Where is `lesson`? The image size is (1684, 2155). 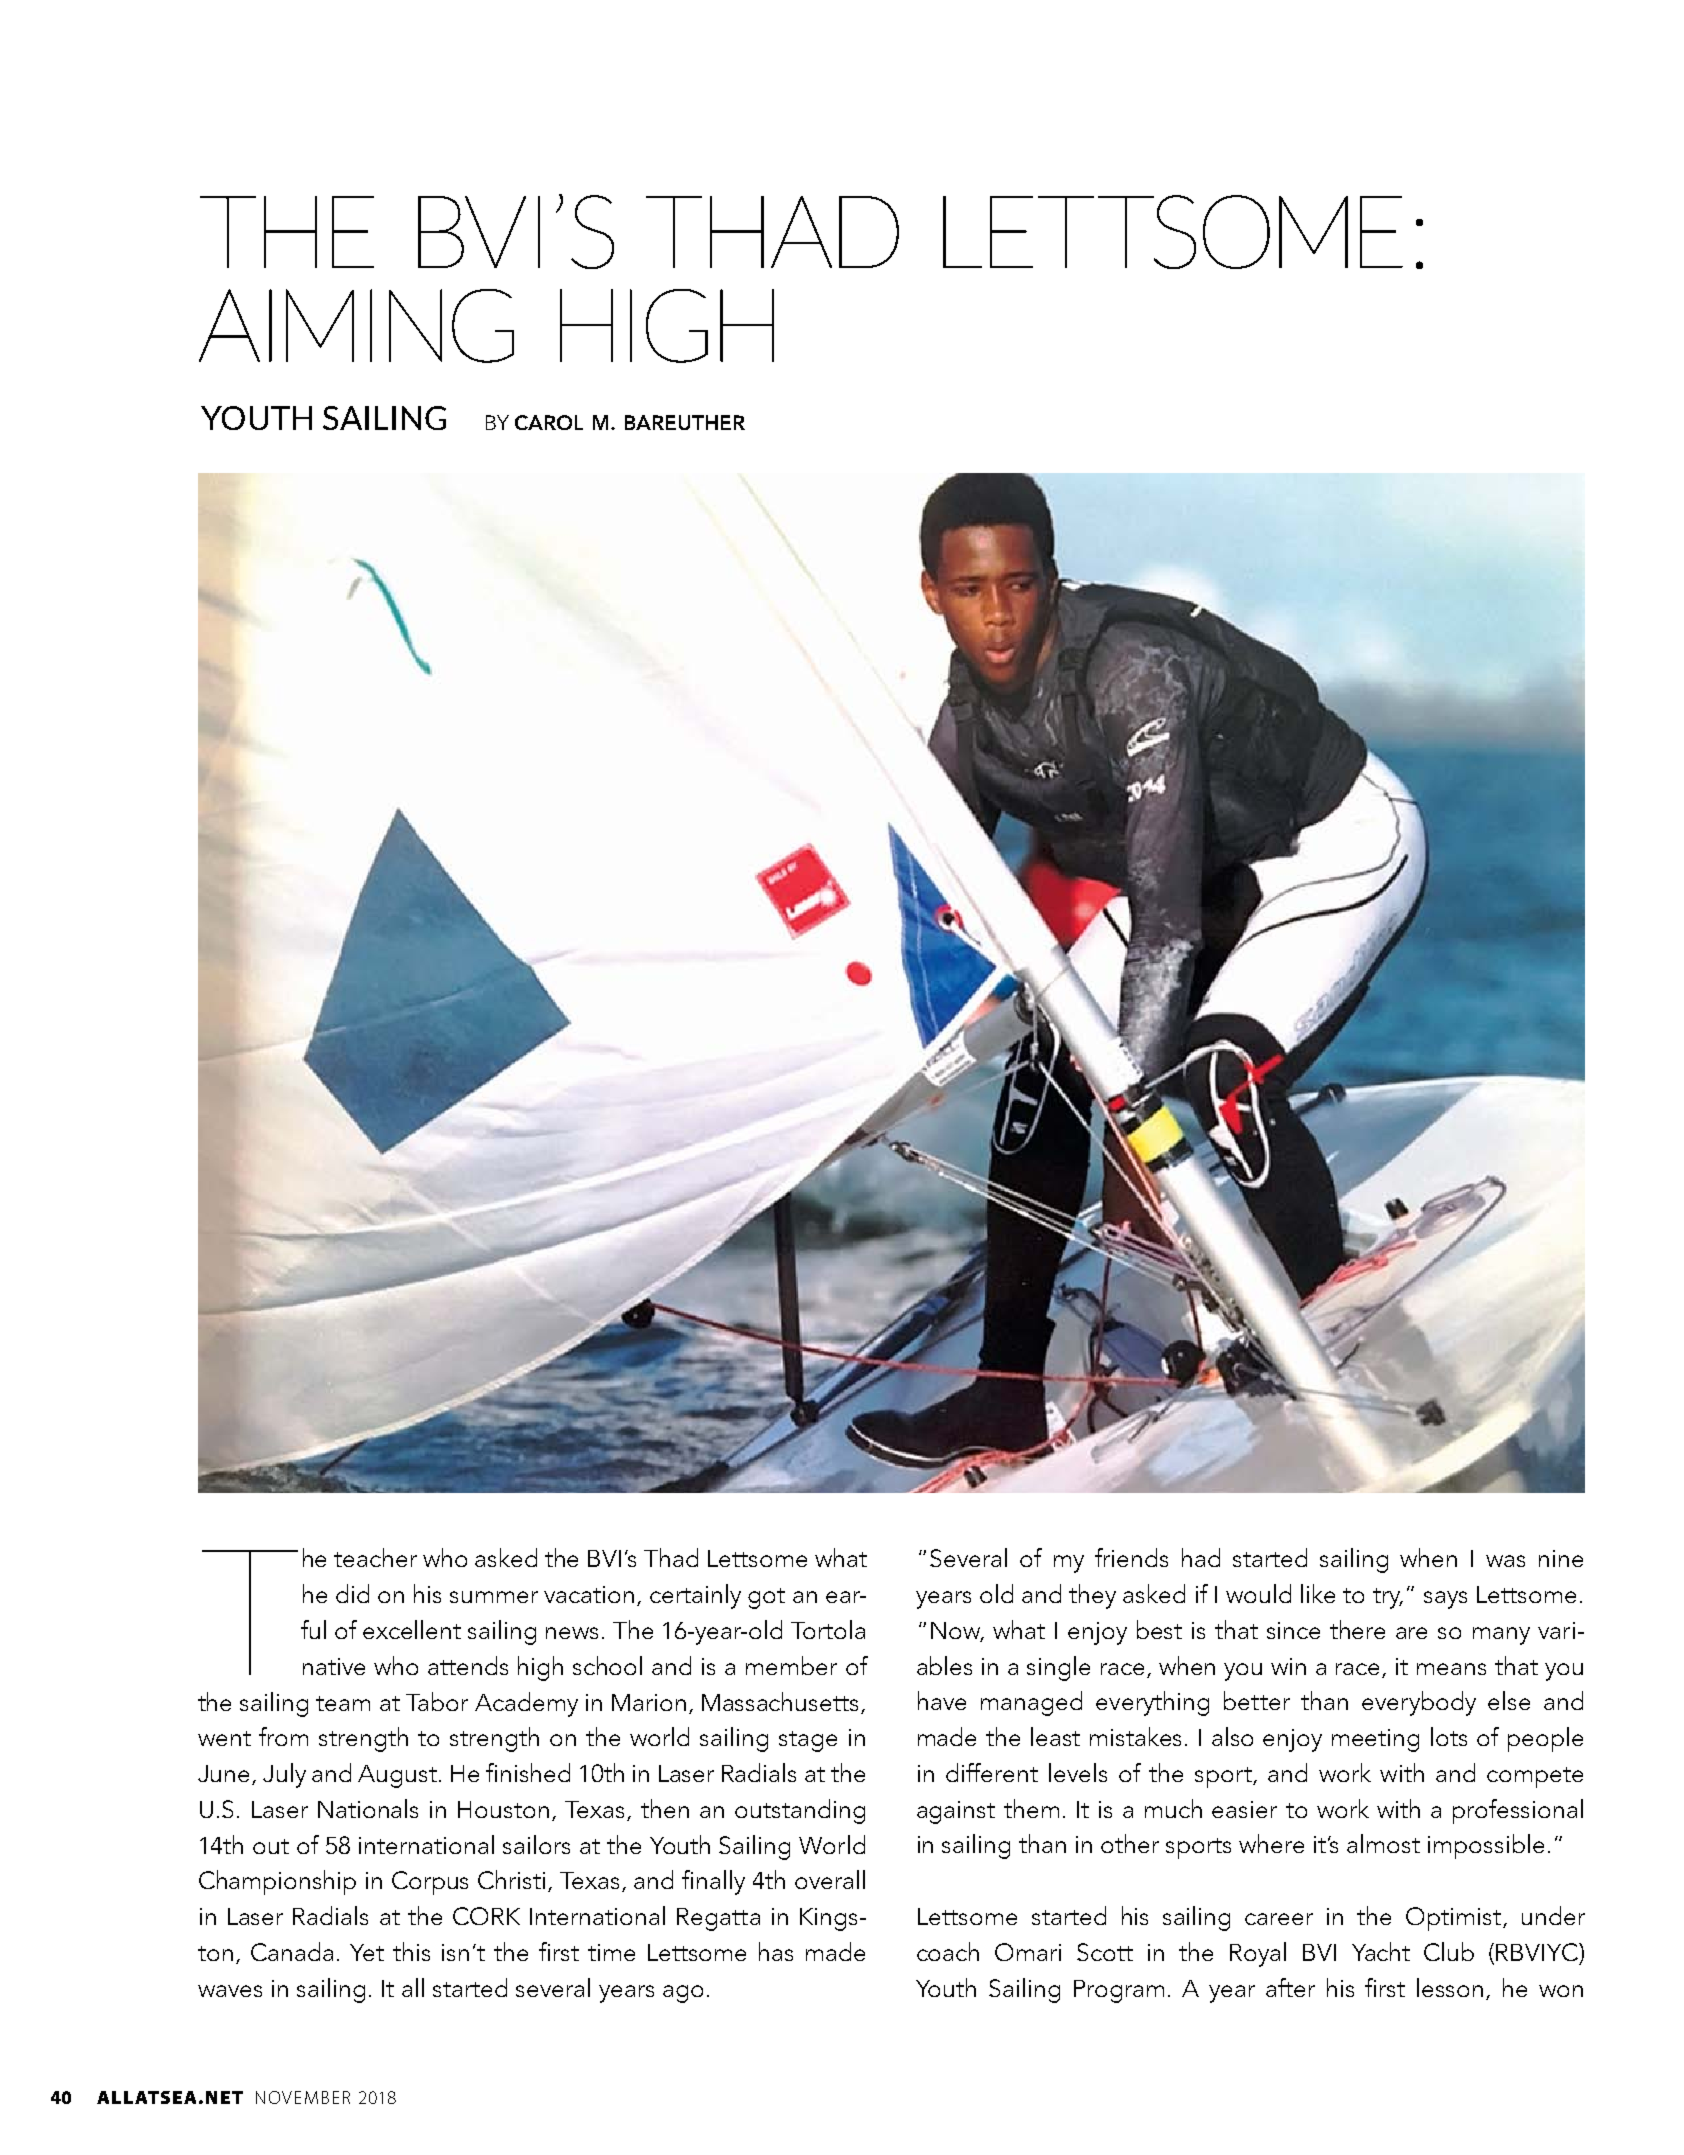 lesson is located at coordinates (1450, 1987).
